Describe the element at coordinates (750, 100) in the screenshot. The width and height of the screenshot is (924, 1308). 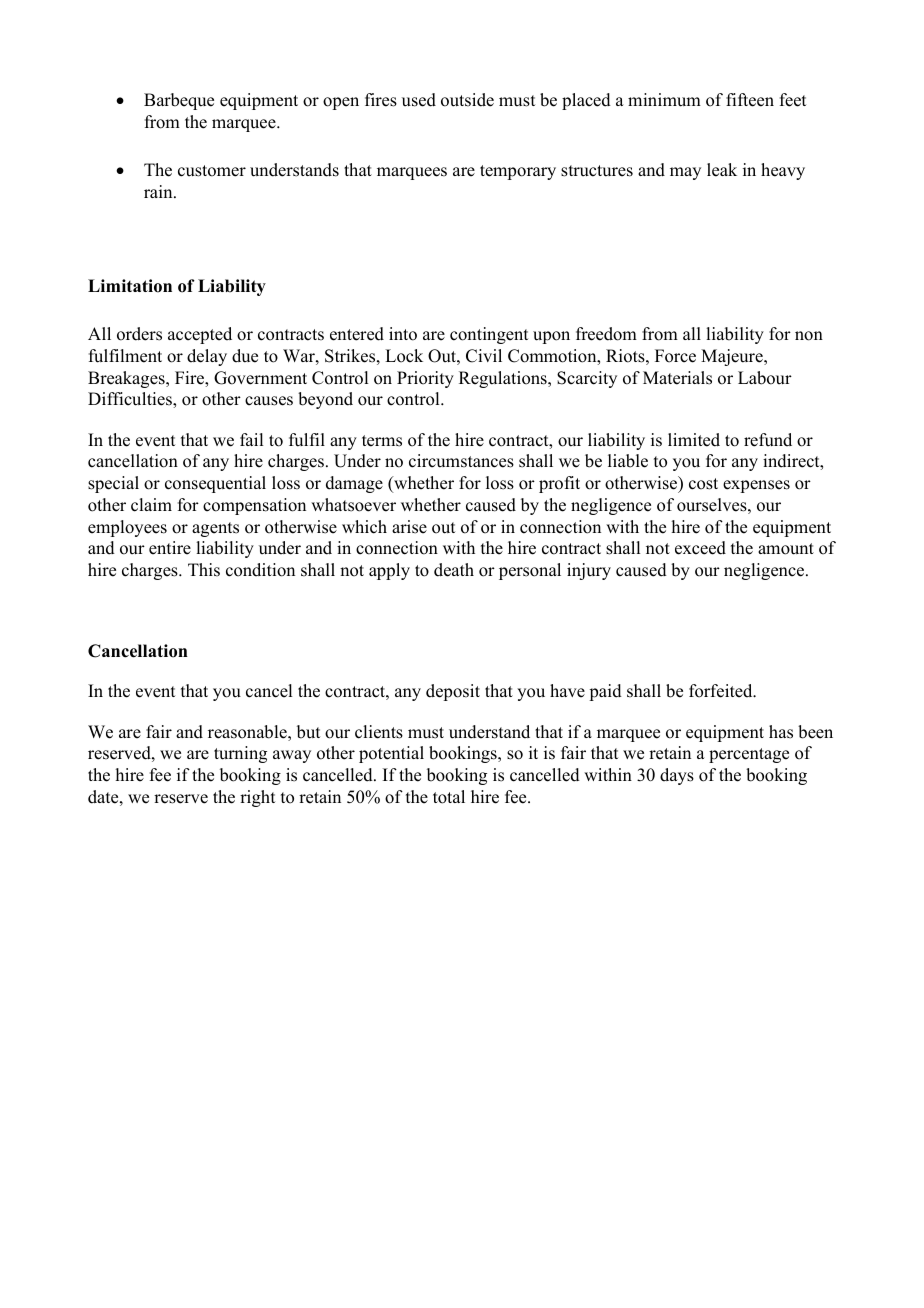
I see `fifteen` at that location.
